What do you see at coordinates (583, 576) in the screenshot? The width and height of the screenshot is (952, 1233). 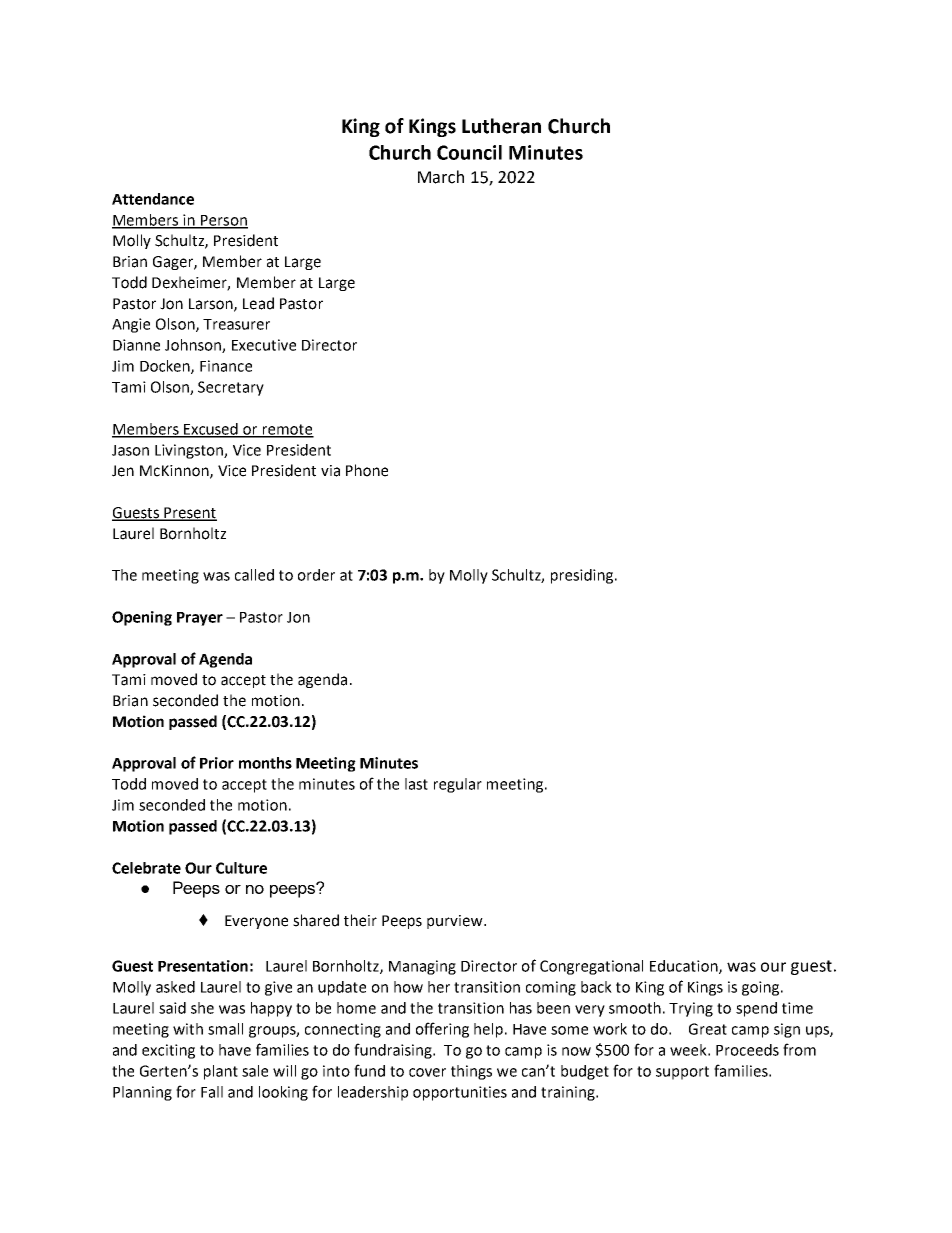 I see `presiding` at bounding box center [583, 576].
